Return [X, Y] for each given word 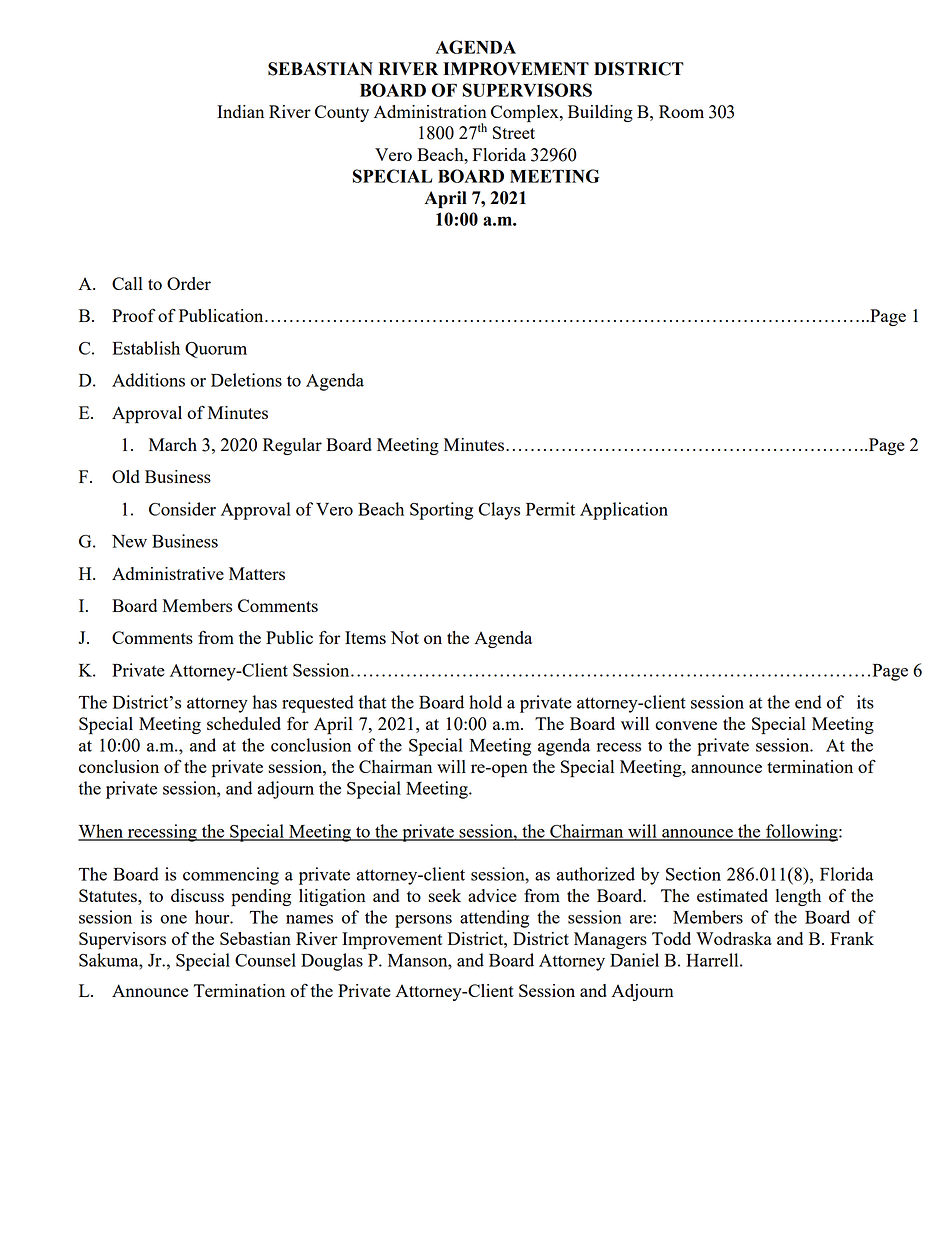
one [173, 919]
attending [494, 919]
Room [681, 111]
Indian [240, 111]
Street [514, 132]
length [798, 897]
